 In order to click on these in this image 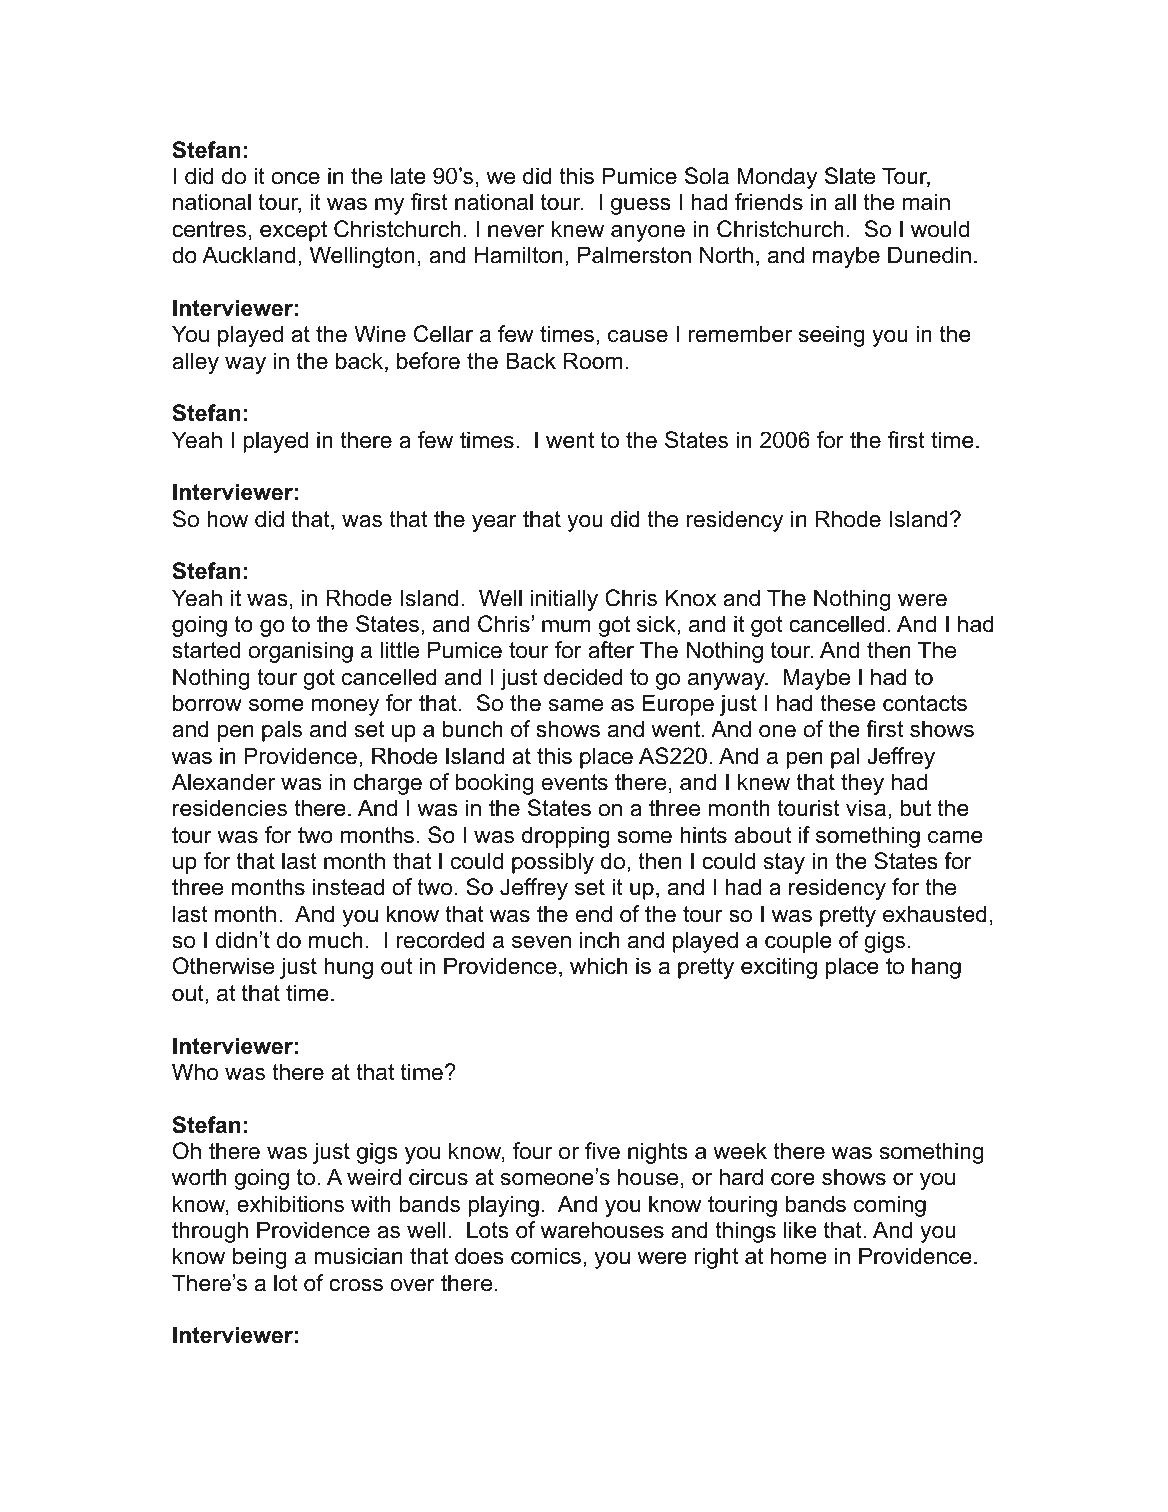, I will do `click(848, 703)`.
